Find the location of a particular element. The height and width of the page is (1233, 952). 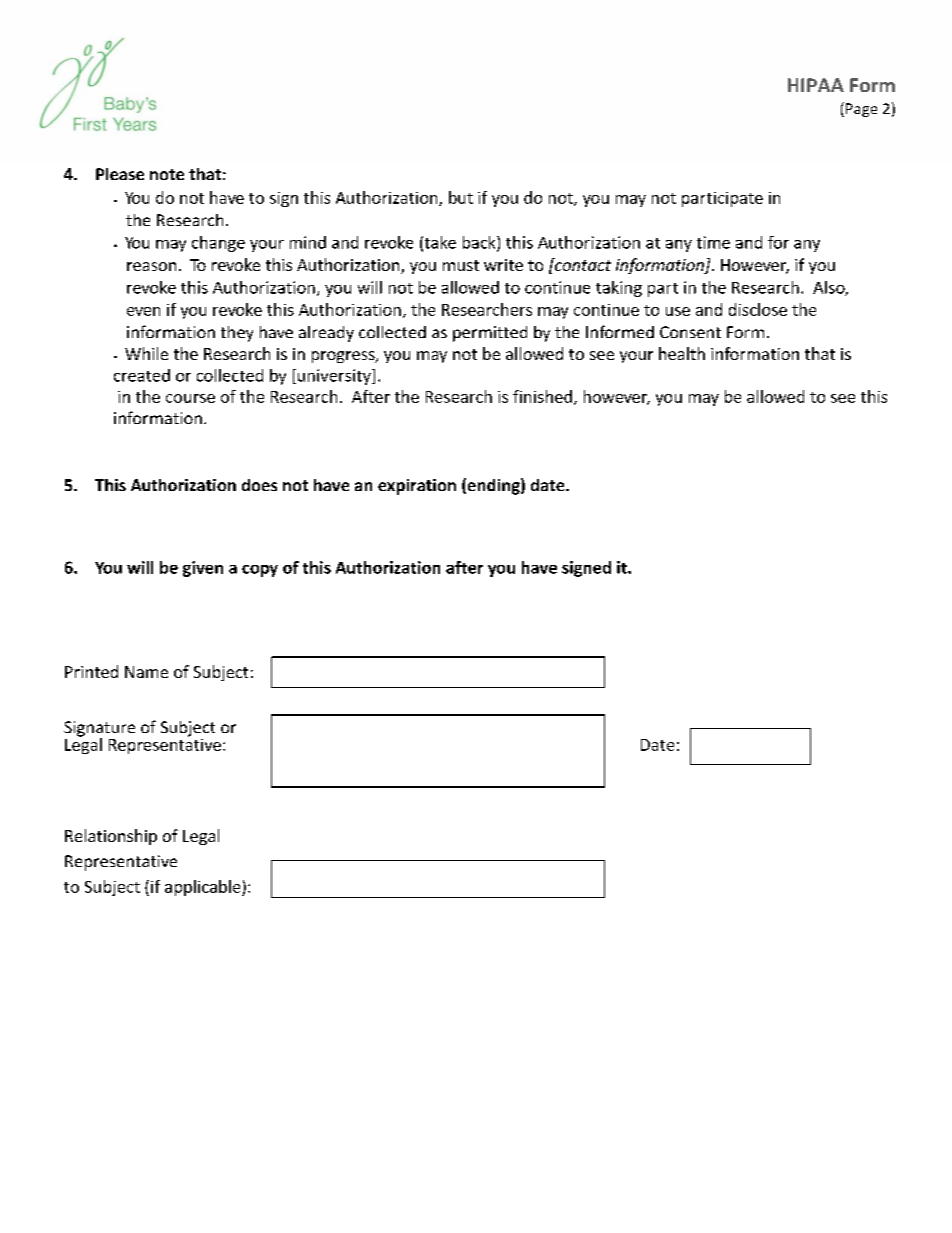

note is located at coordinates (167, 174).
